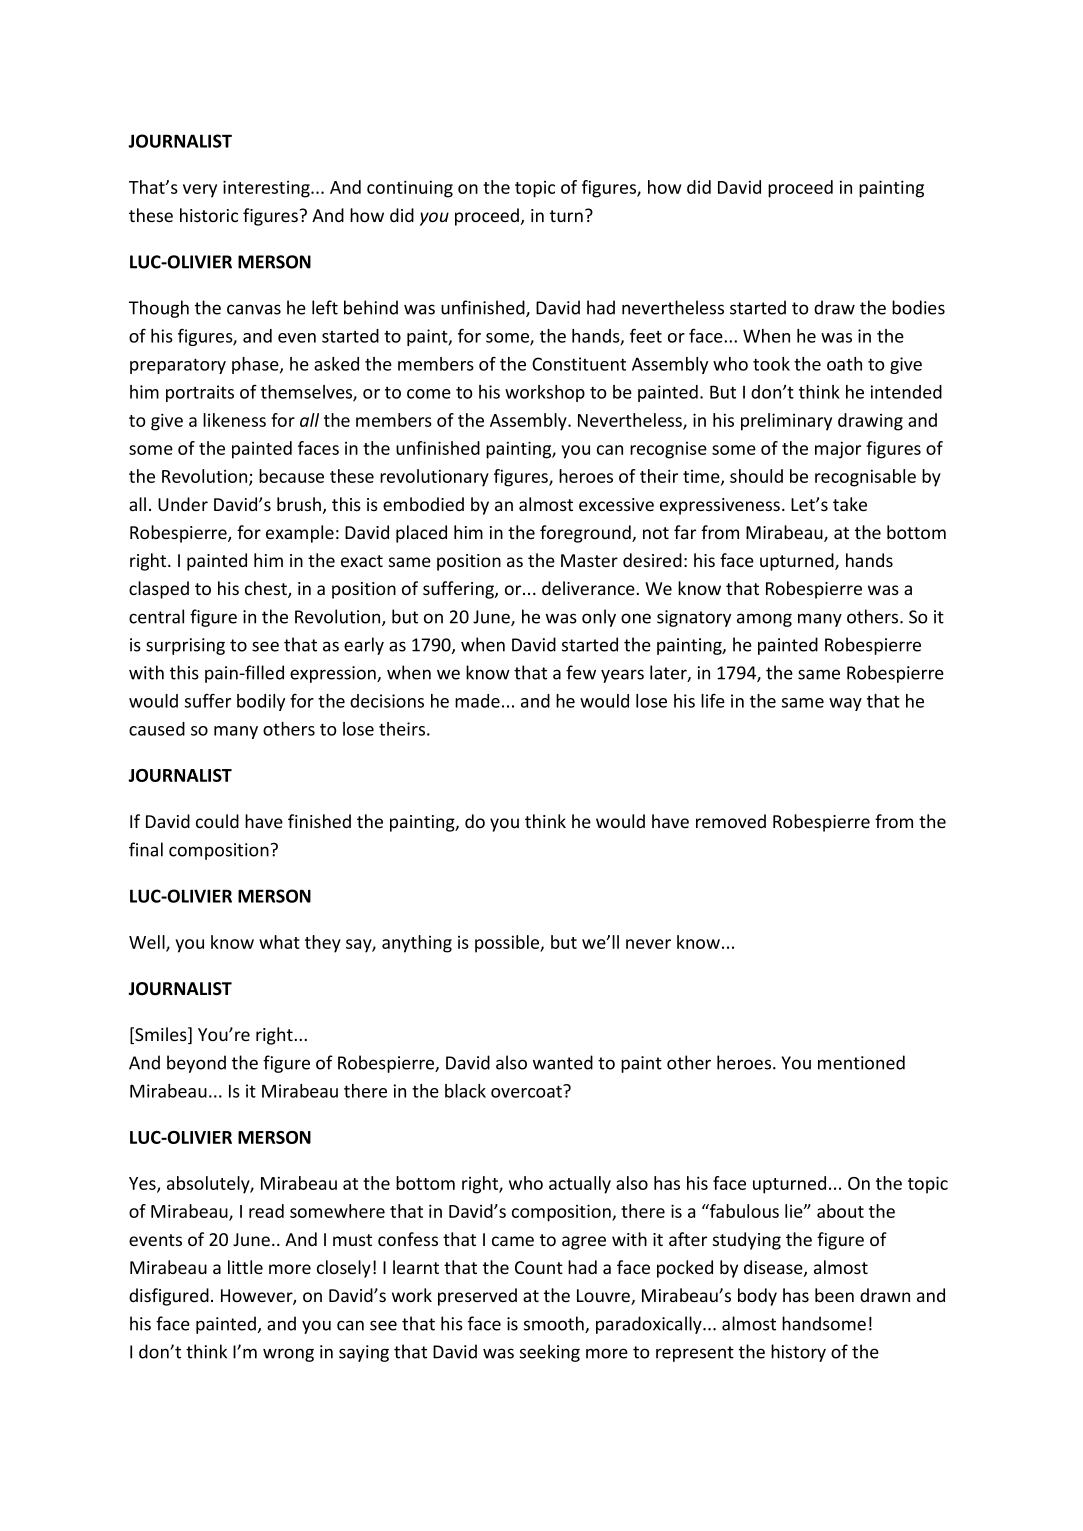 Image resolution: width=1083 pixels, height=1531 pixels. What do you see at coordinates (288, 1355) in the screenshot?
I see `wrong` at bounding box center [288, 1355].
